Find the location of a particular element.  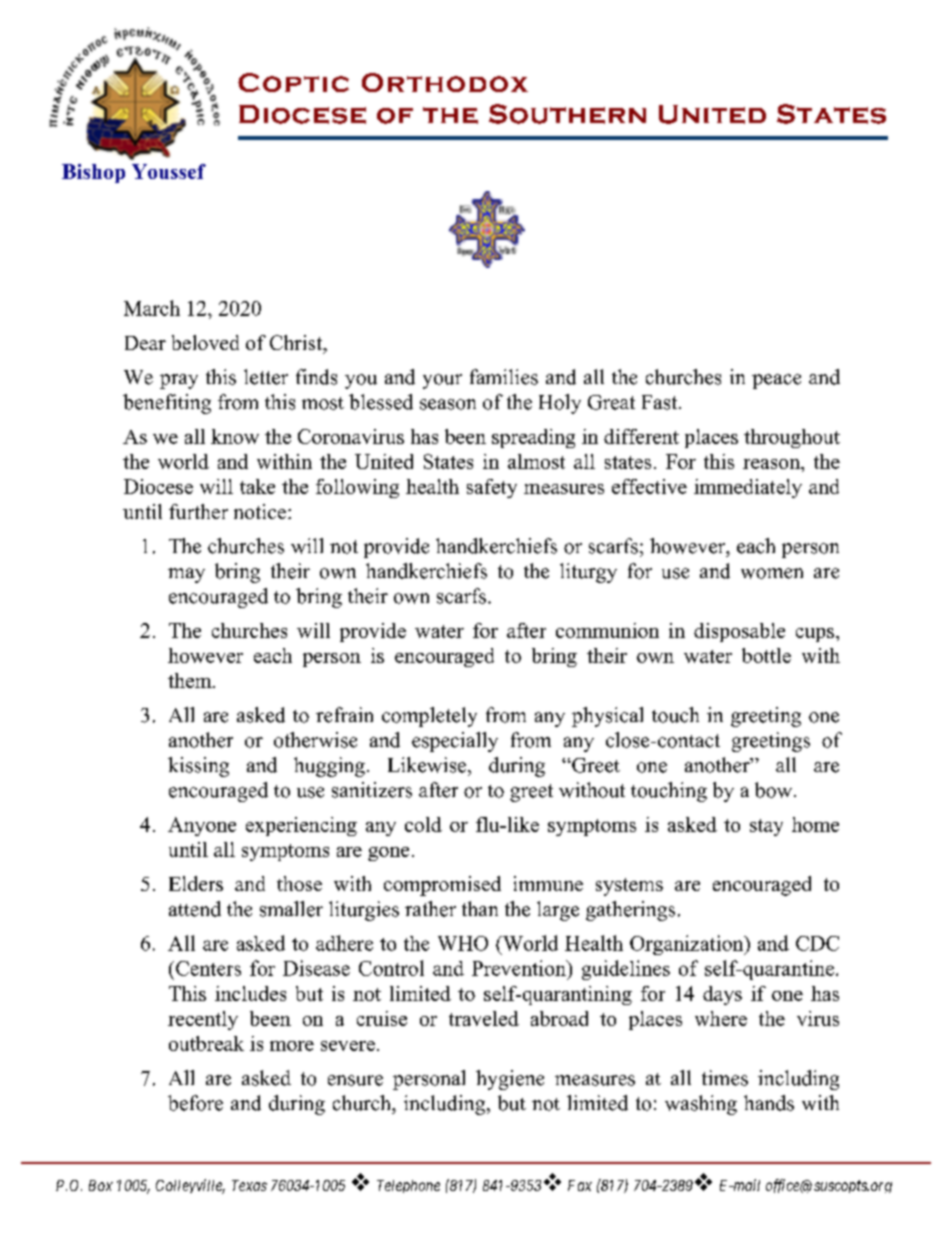

know is located at coordinates (235, 436).
